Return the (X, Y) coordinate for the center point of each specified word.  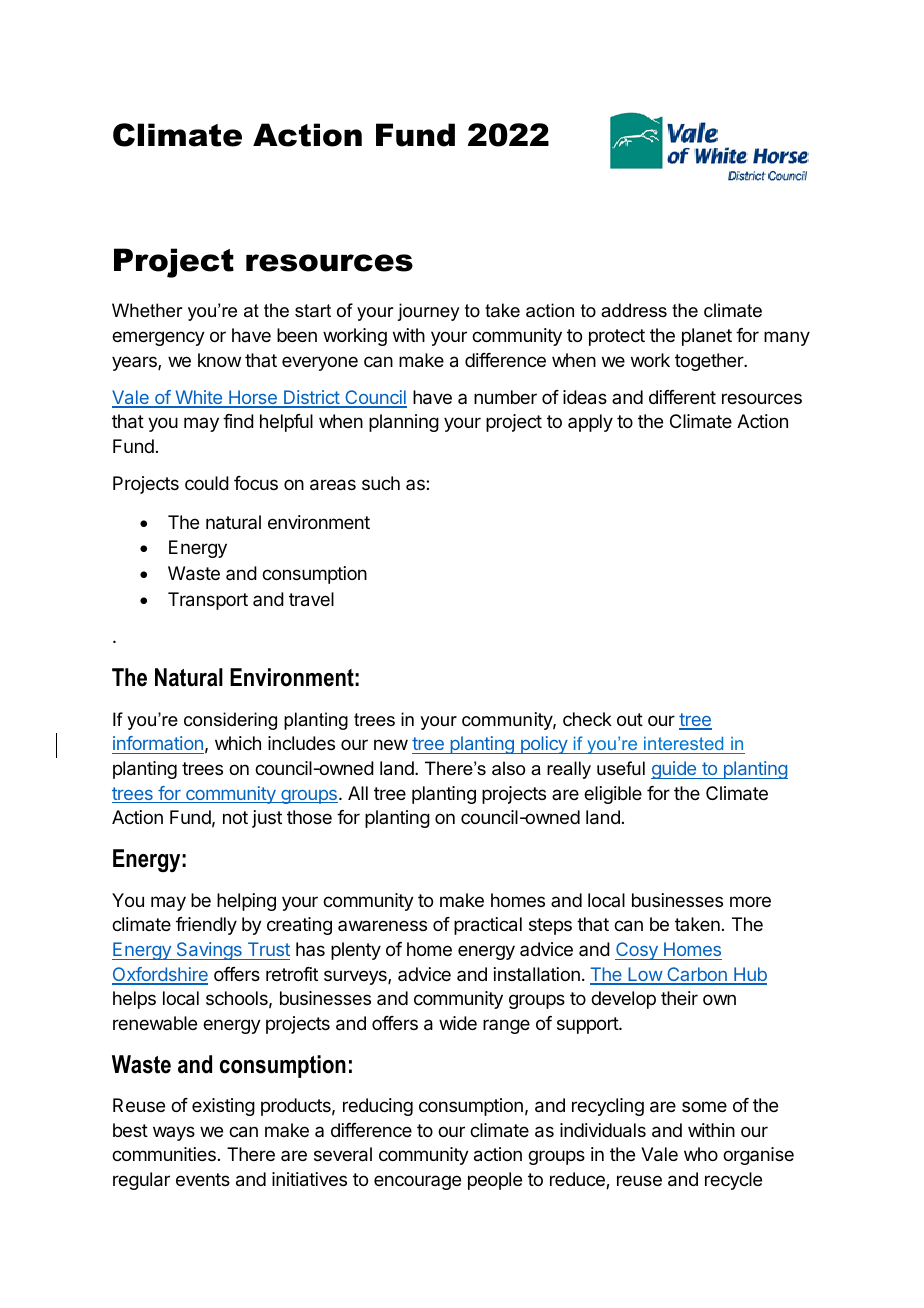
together (710, 362)
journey (428, 312)
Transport (208, 601)
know (219, 360)
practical (488, 926)
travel (311, 599)
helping (246, 902)
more (750, 901)
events (203, 1179)
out (630, 719)
